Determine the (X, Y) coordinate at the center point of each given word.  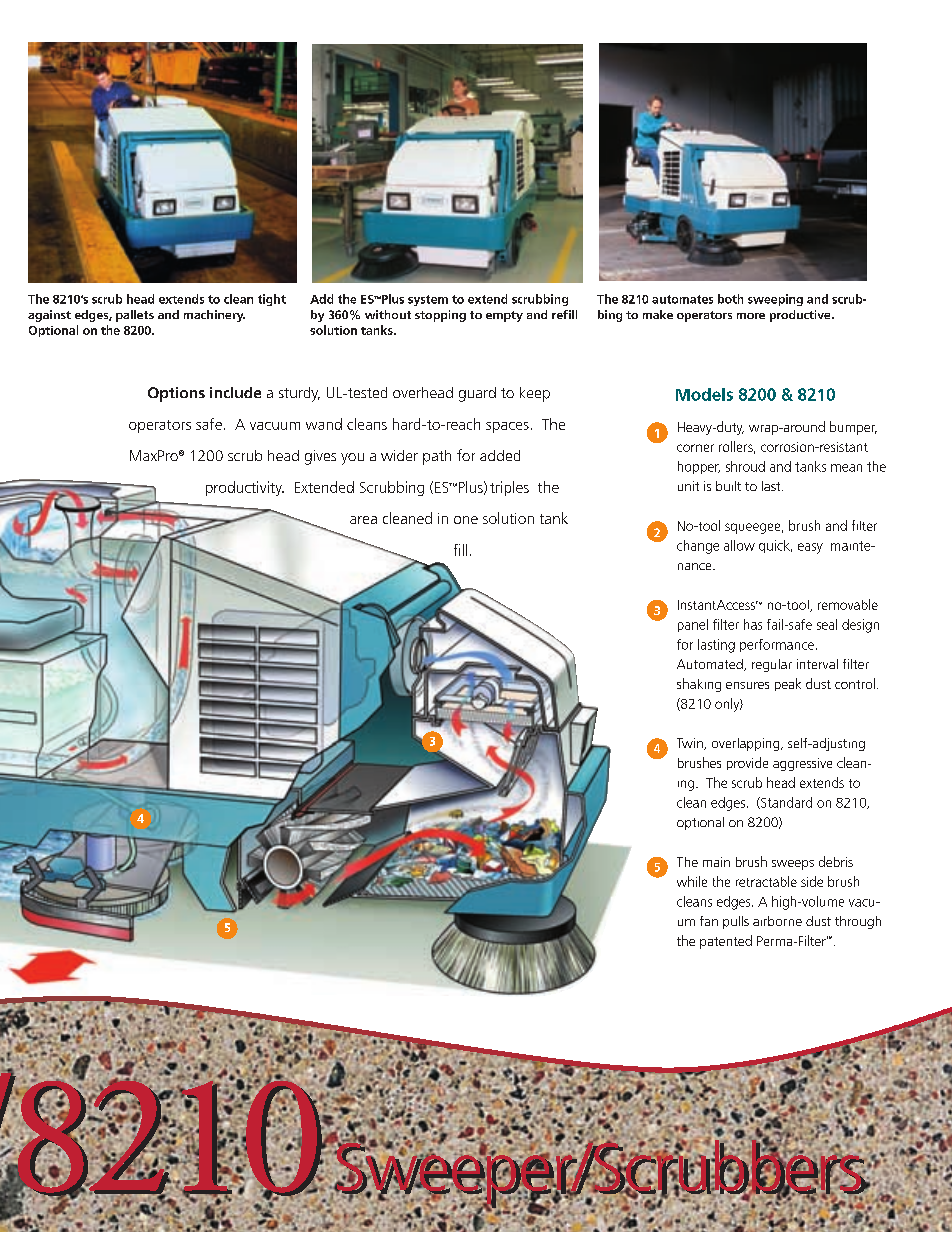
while (692, 881)
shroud (745, 466)
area (363, 520)
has (753, 624)
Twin (691, 744)
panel (693, 625)
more (751, 316)
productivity (245, 488)
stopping (440, 316)
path (437, 457)
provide (747, 763)
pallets (135, 316)
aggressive (802, 764)
